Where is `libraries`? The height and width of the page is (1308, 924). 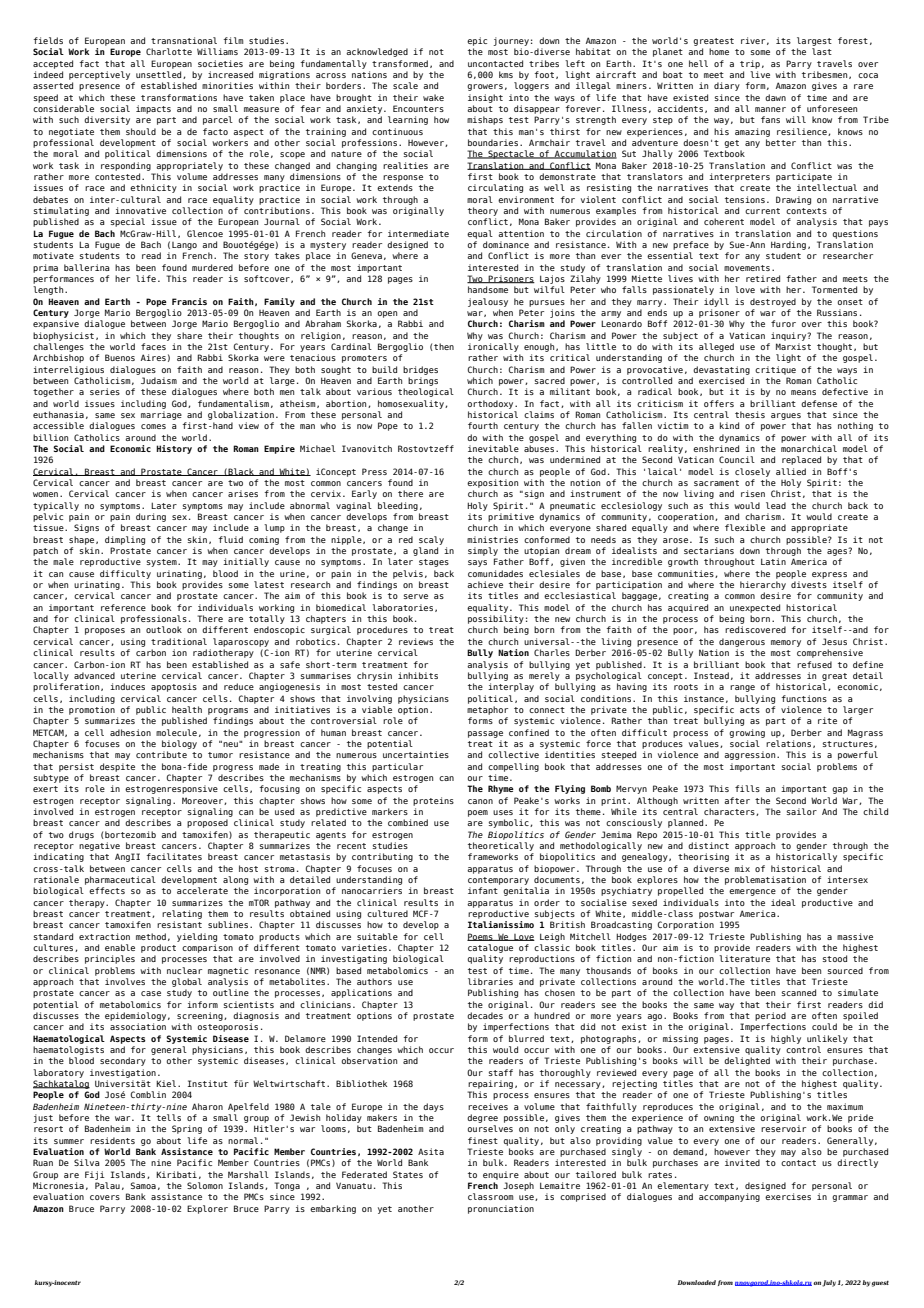
libraries is located at coordinates (490, 981).
